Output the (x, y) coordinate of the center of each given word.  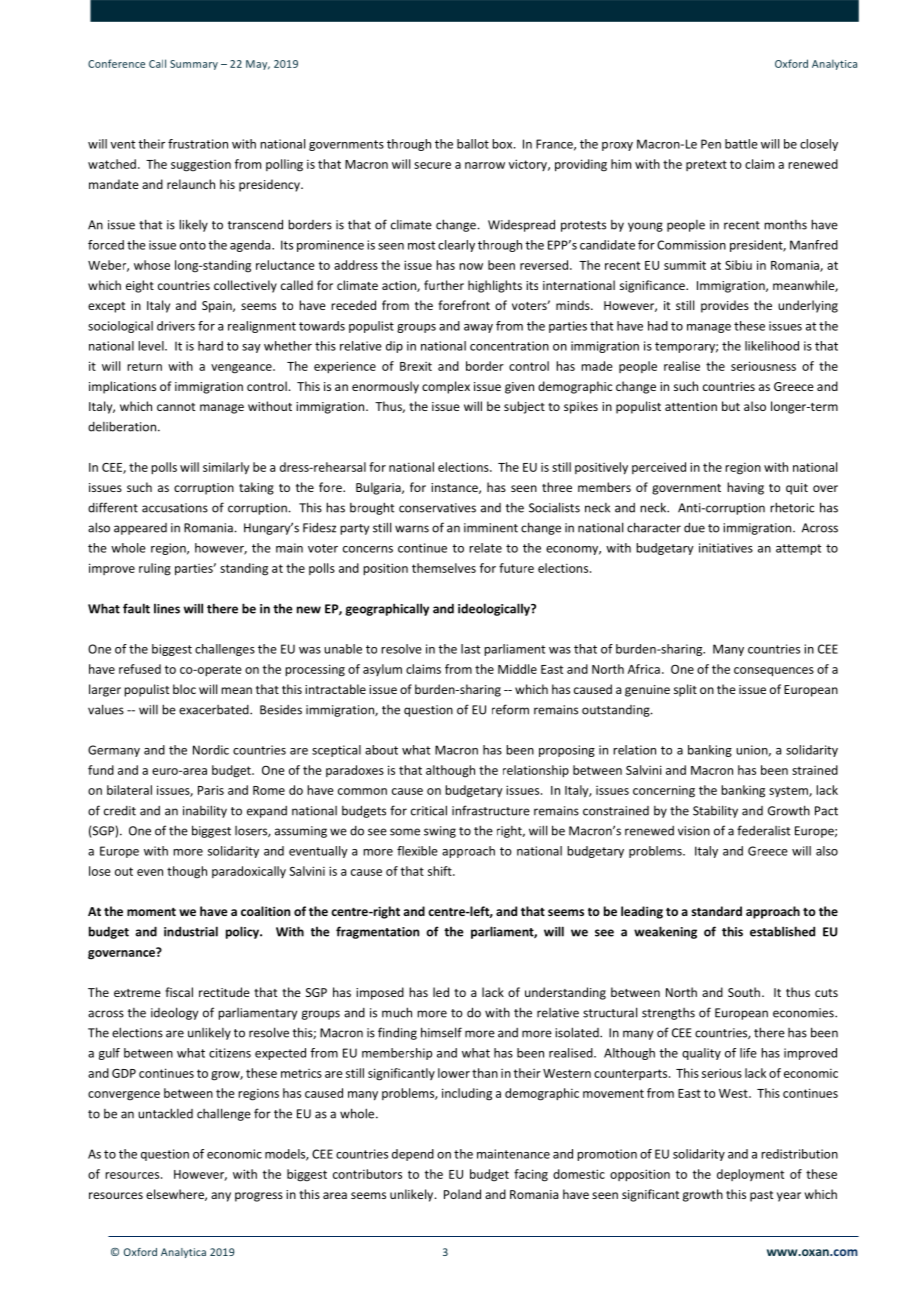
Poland (462, 1194)
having (745, 488)
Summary (194, 65)
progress (259, 1197)
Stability (715, 811)
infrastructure (491, 810)
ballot (473, 144)
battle (741, 144)
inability (205, 811)
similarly (226, 468)
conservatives (437, 508)
